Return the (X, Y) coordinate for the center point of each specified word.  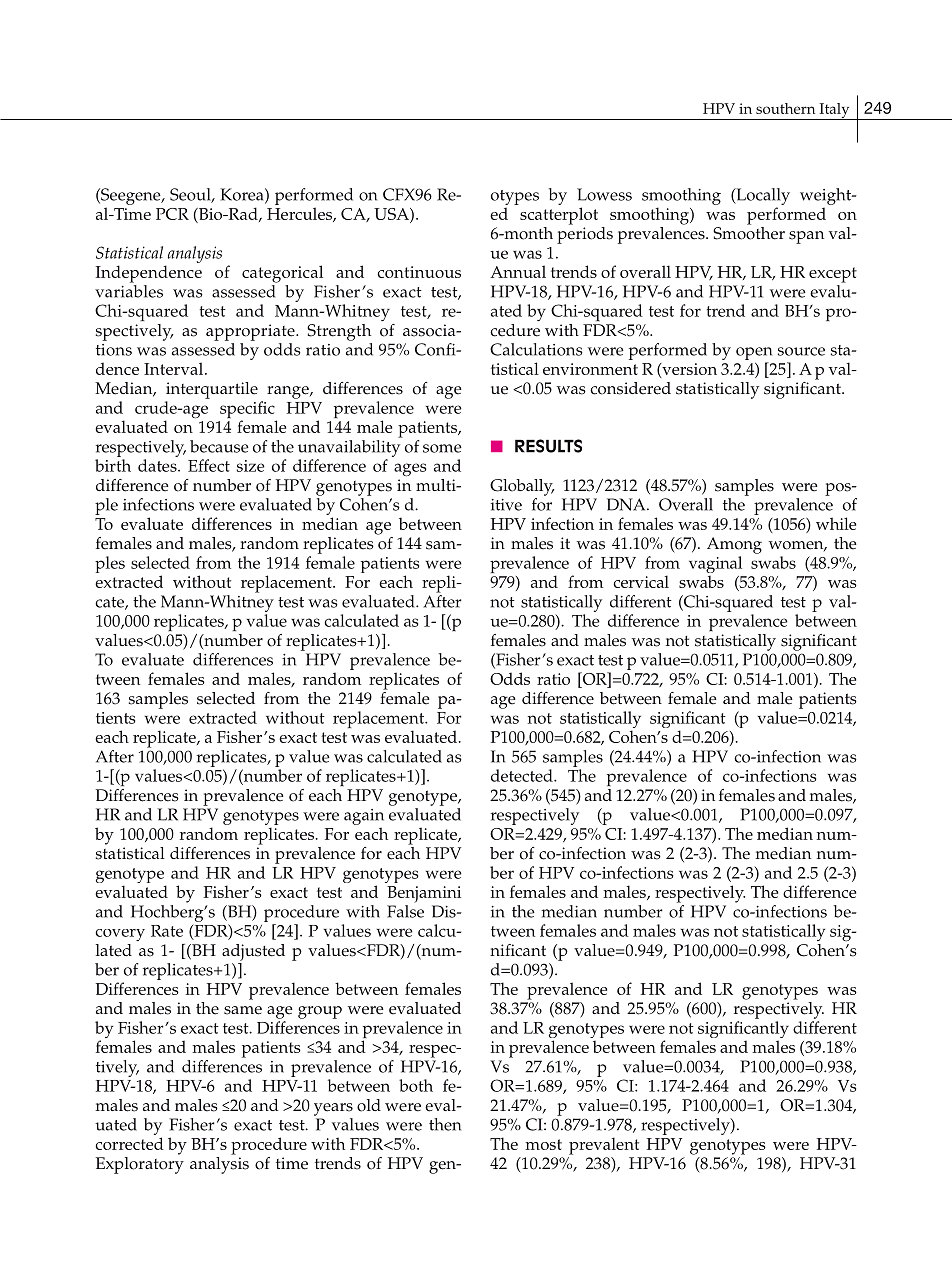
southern (785, 108)
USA (392, 214)
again (364, 817)
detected (523, 775)
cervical (641, 581)
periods (585, 234)
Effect (209, 465)
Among (734, 545)
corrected (129, 1143)
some (442, 448)
